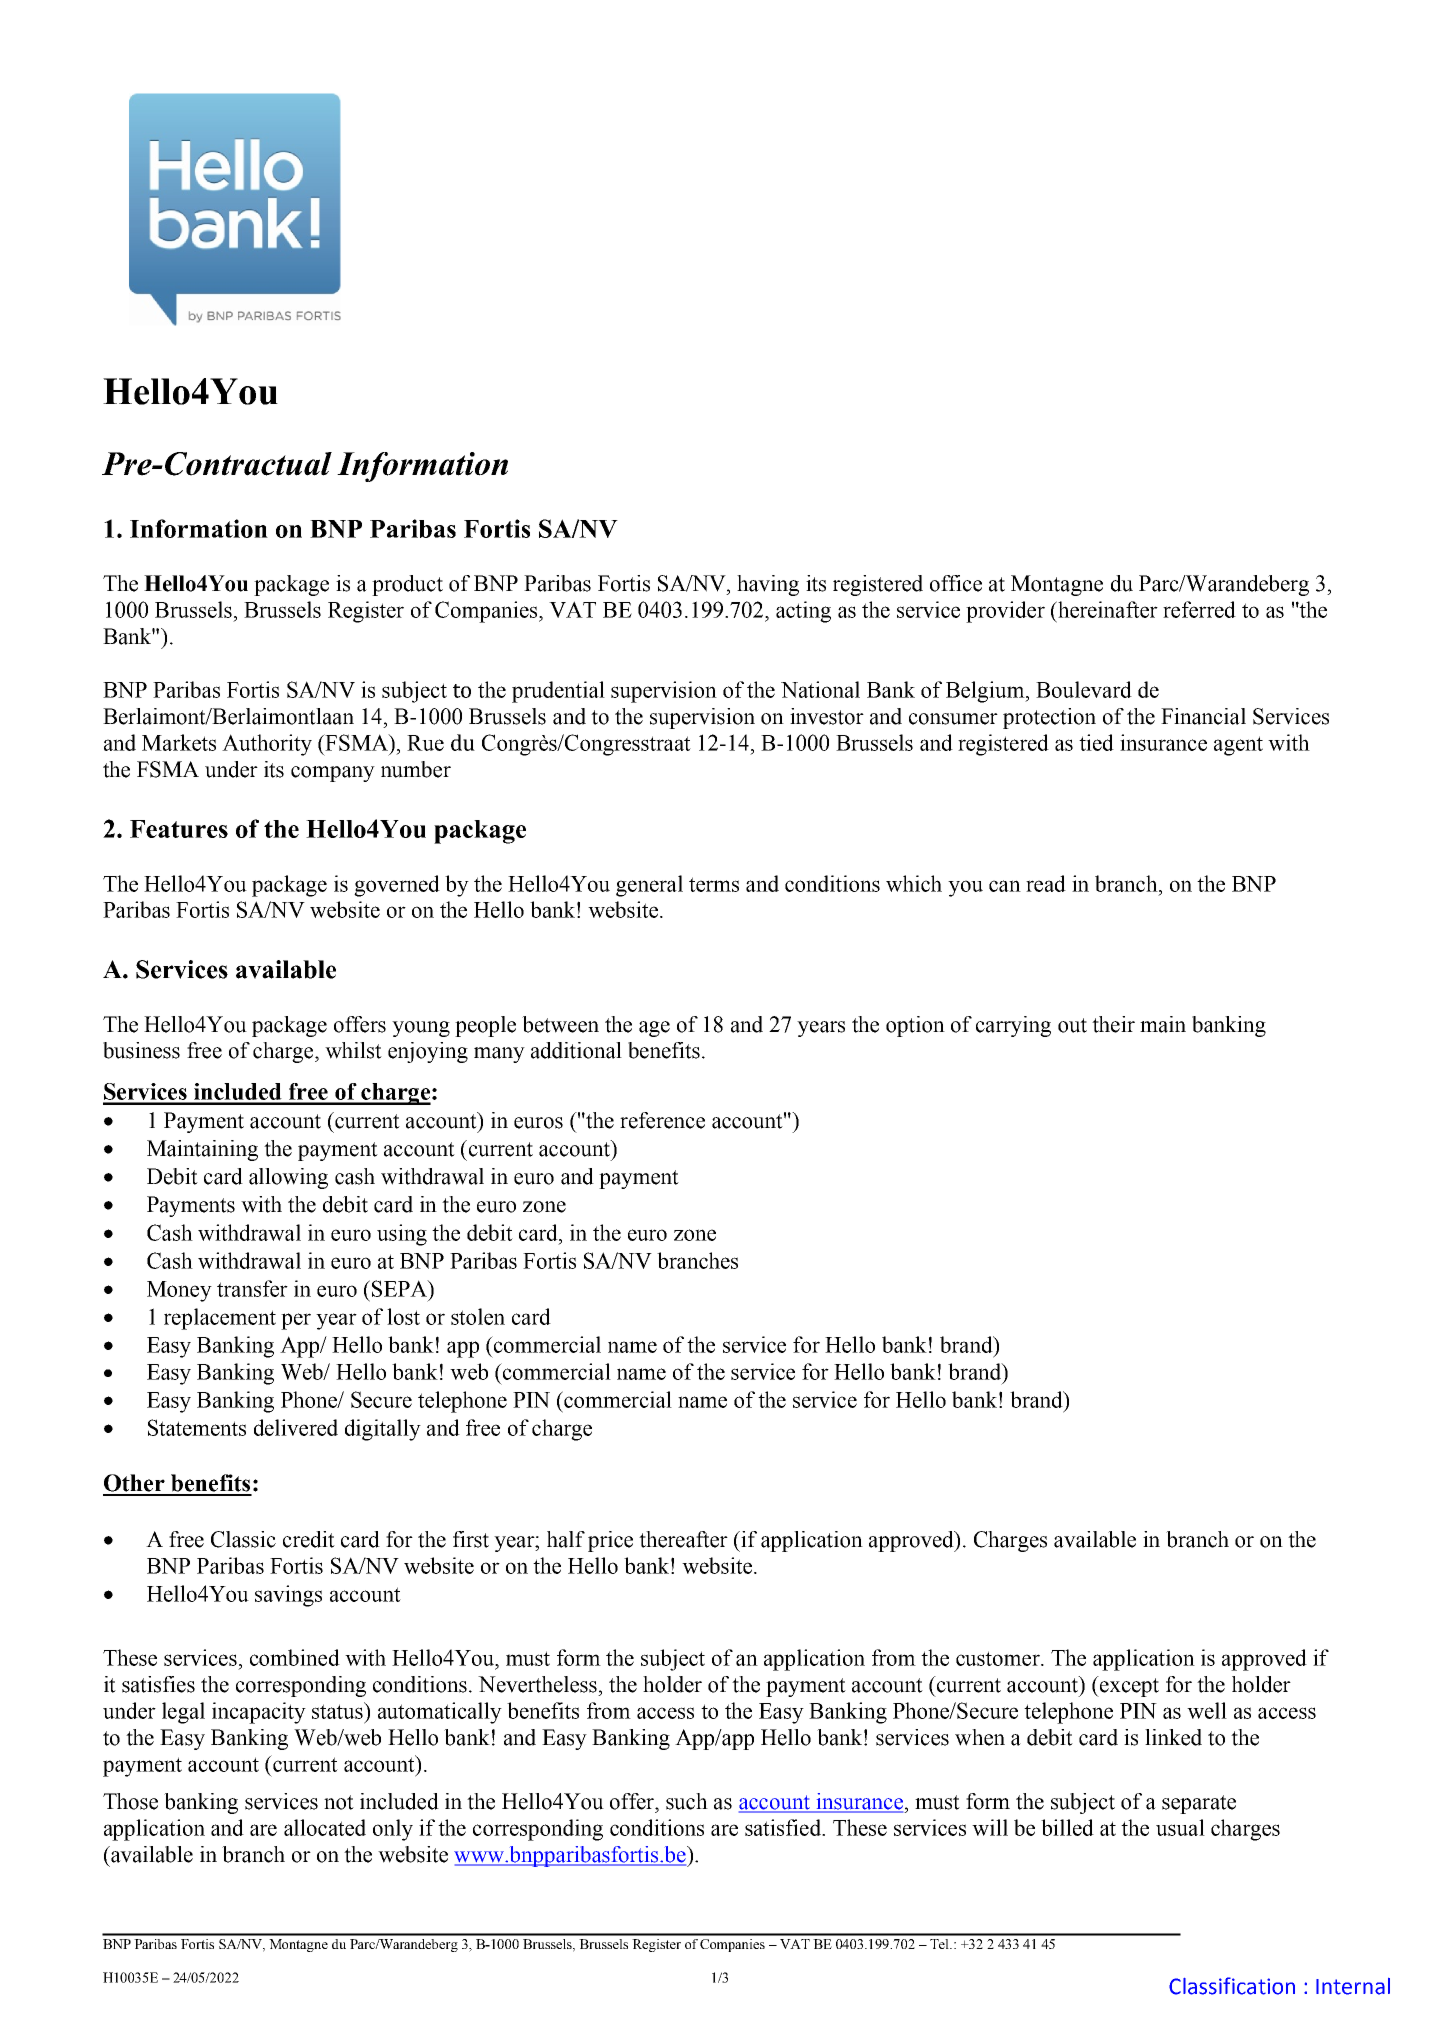 The height and width of the page is (2037, 1440). What do you see at coordinates (1113, 1024) in the page?
I see `their` at bounding box center [1113, 1024].
